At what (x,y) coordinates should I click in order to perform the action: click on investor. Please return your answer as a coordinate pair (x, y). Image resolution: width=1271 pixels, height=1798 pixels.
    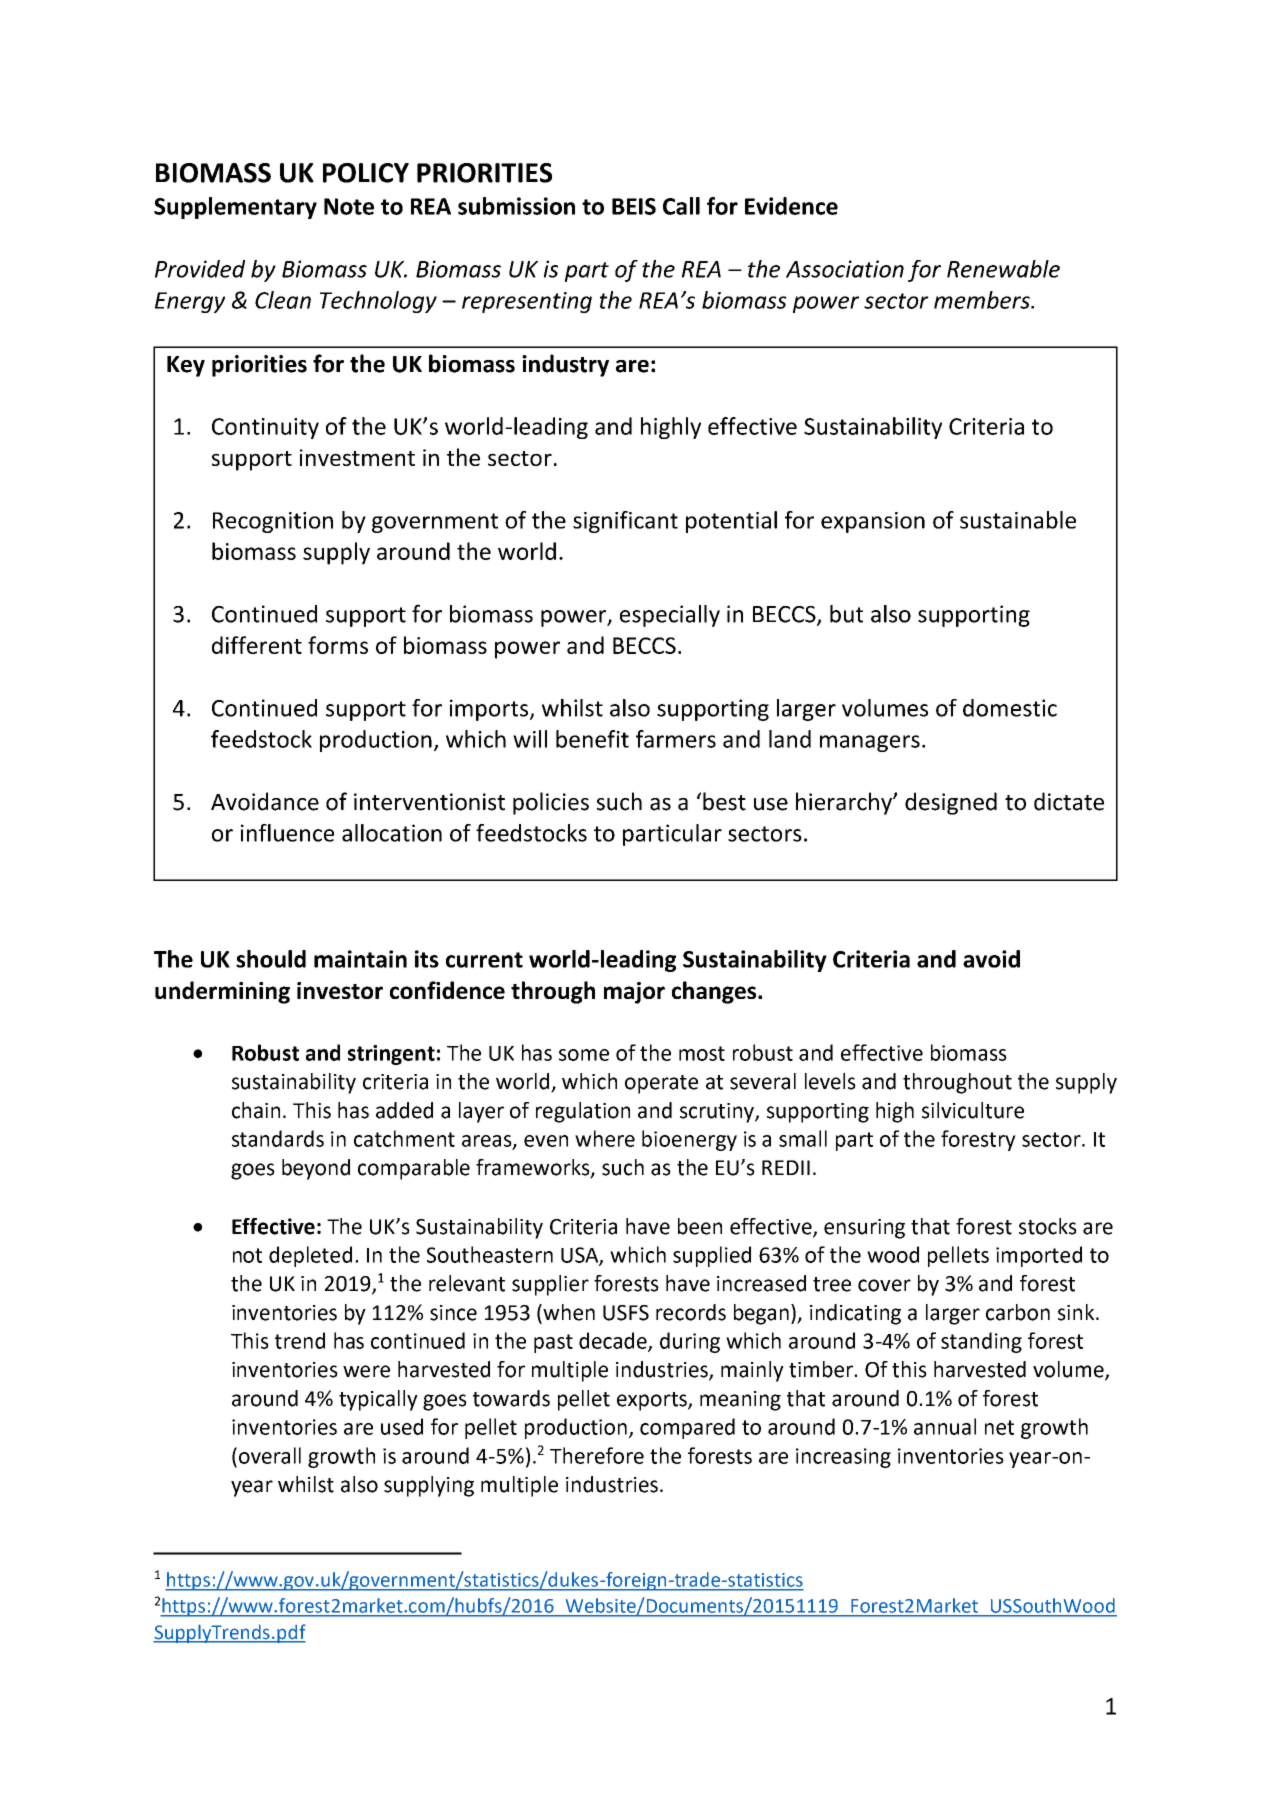
    Looking at the image, I should click on (340, 990).
